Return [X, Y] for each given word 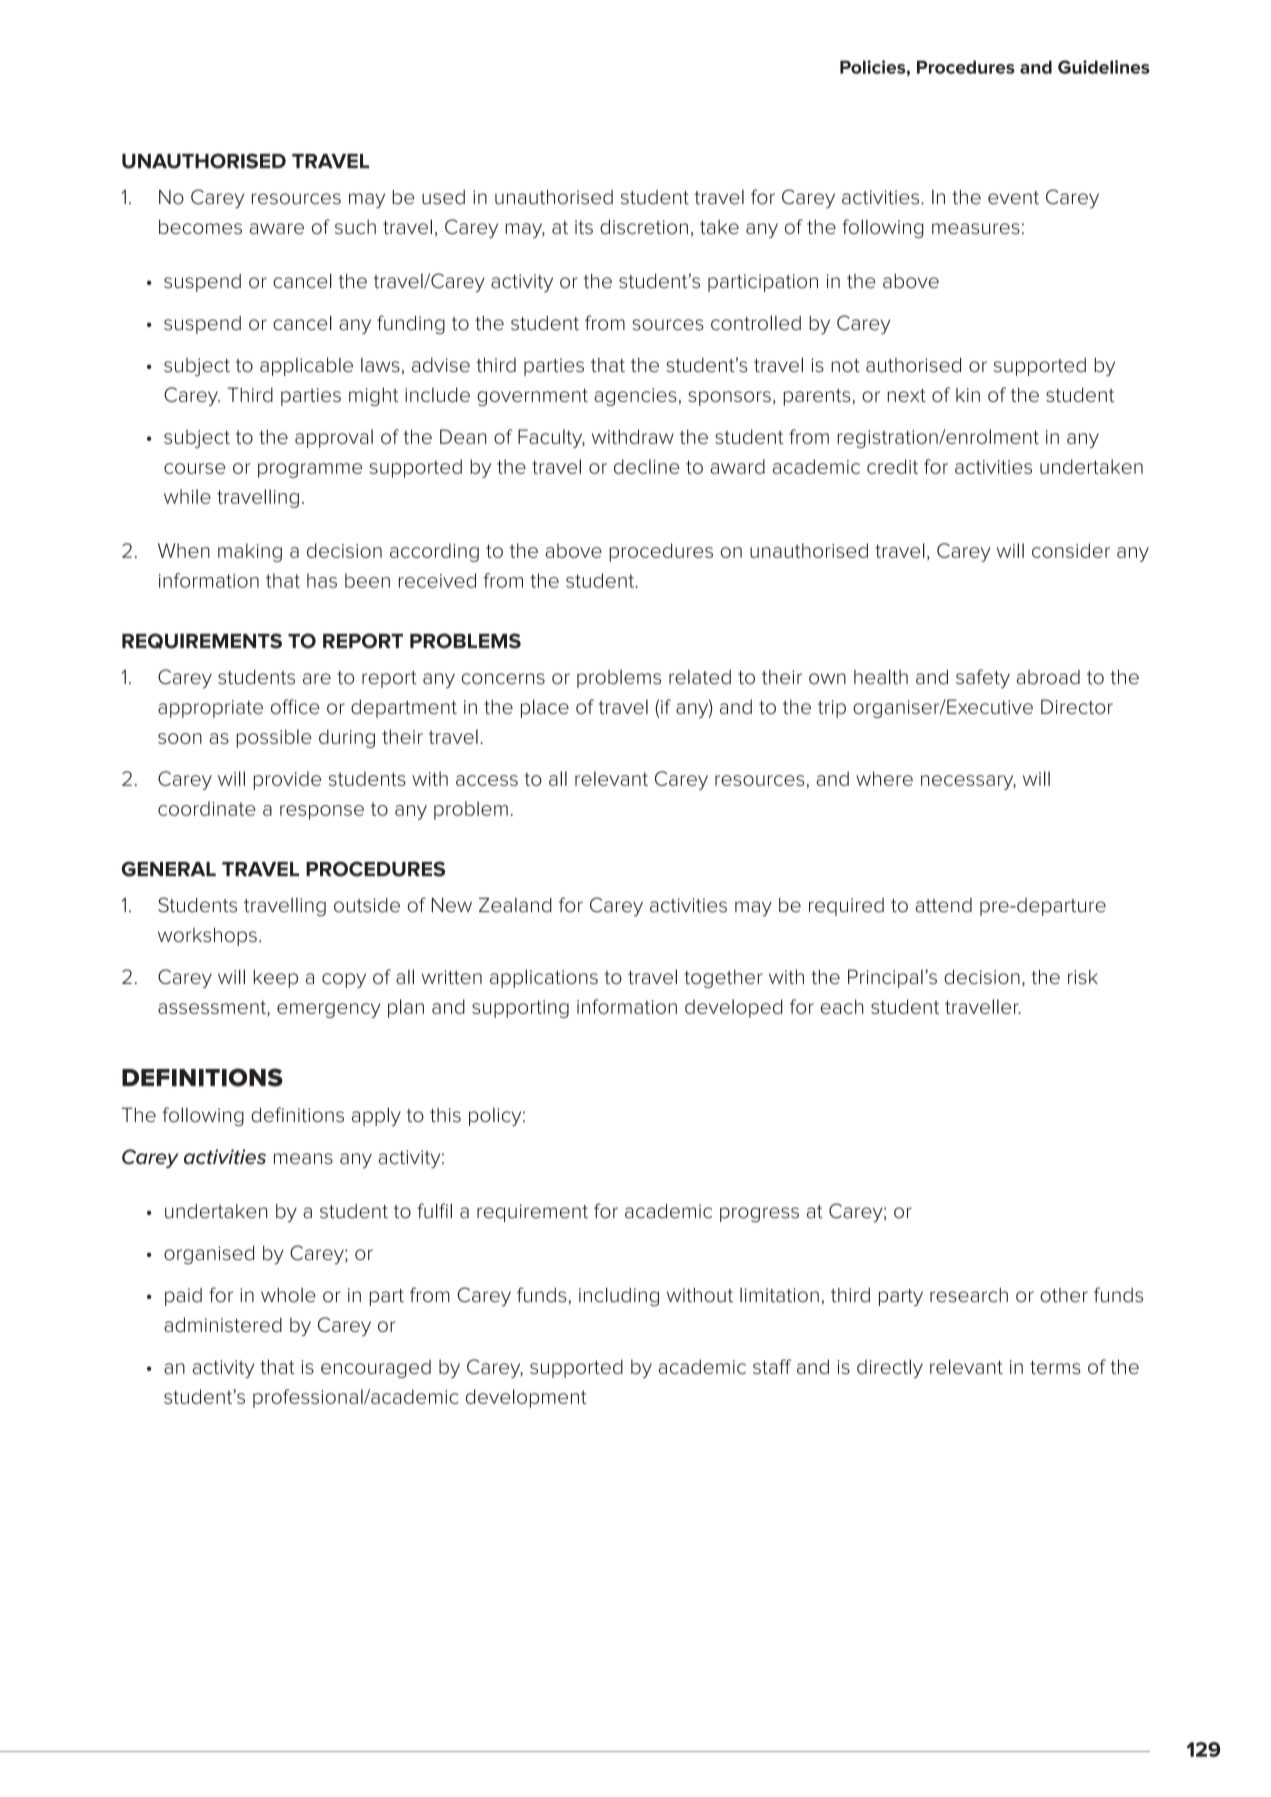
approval [334, 438]
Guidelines [1104, 67]
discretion [644, 226]
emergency [329, 1010]
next [906, 395]
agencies [635, 397]
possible [274, 738]
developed [734, 1008]
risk [1083, 976]
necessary [968, 782]
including [619, 1296]
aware [277, 228]
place [545, 708]
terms [1055, 1367]
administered [223, 1324]
